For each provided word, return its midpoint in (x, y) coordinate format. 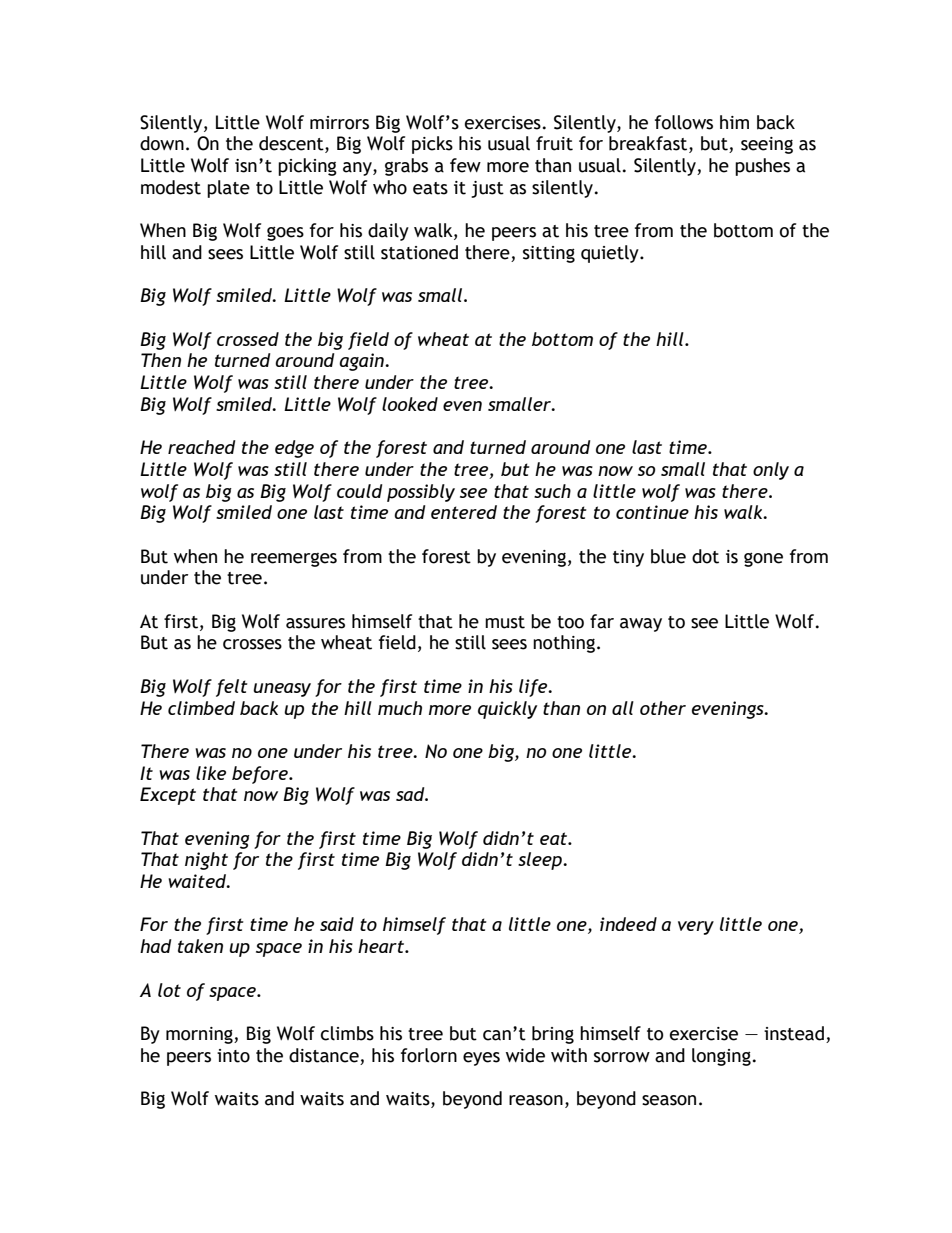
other (663, 708)
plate (228, 189)
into (233, 1056)
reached (201, 447)
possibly (421, 493)
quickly (507, 710)
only (771, 471)
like (211, 773)
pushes (762, 167)
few (465, 165)
